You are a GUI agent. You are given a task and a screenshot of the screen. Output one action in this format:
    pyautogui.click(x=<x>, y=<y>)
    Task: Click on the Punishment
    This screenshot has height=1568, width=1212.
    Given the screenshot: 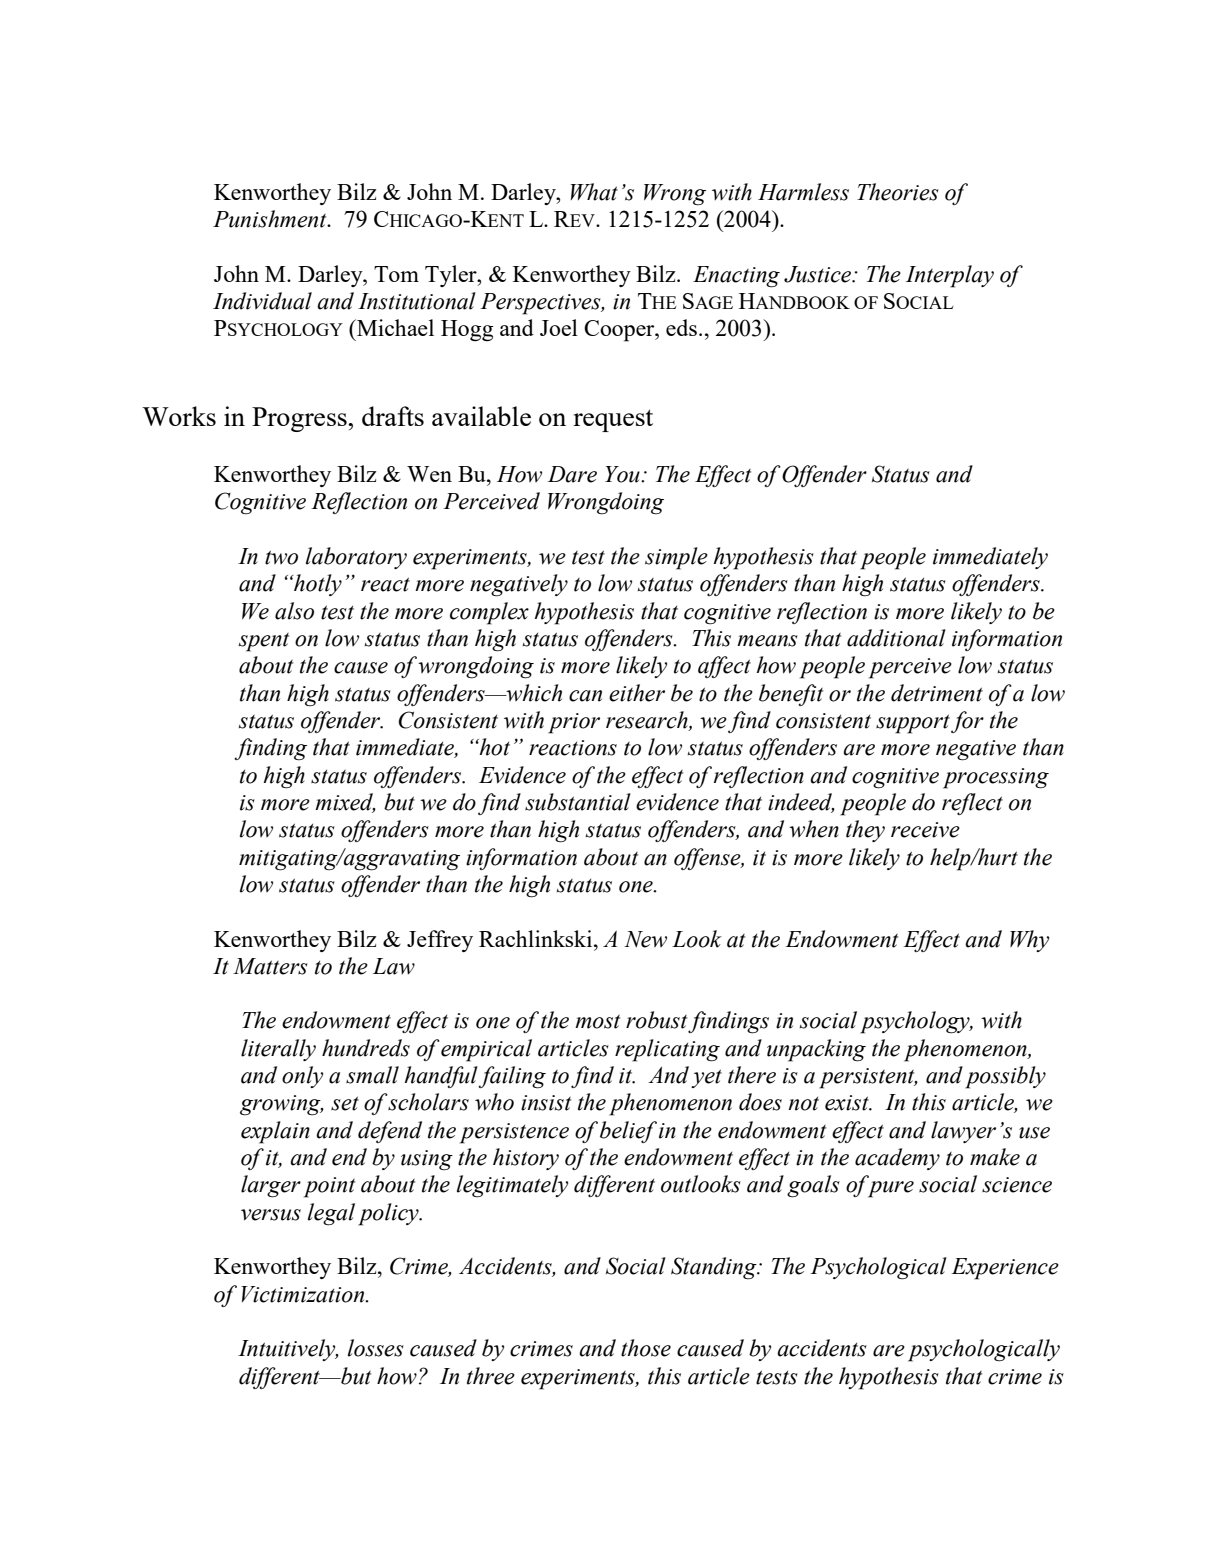 What is the action you would take?
    pyautogui.click(x=271, y=219)
